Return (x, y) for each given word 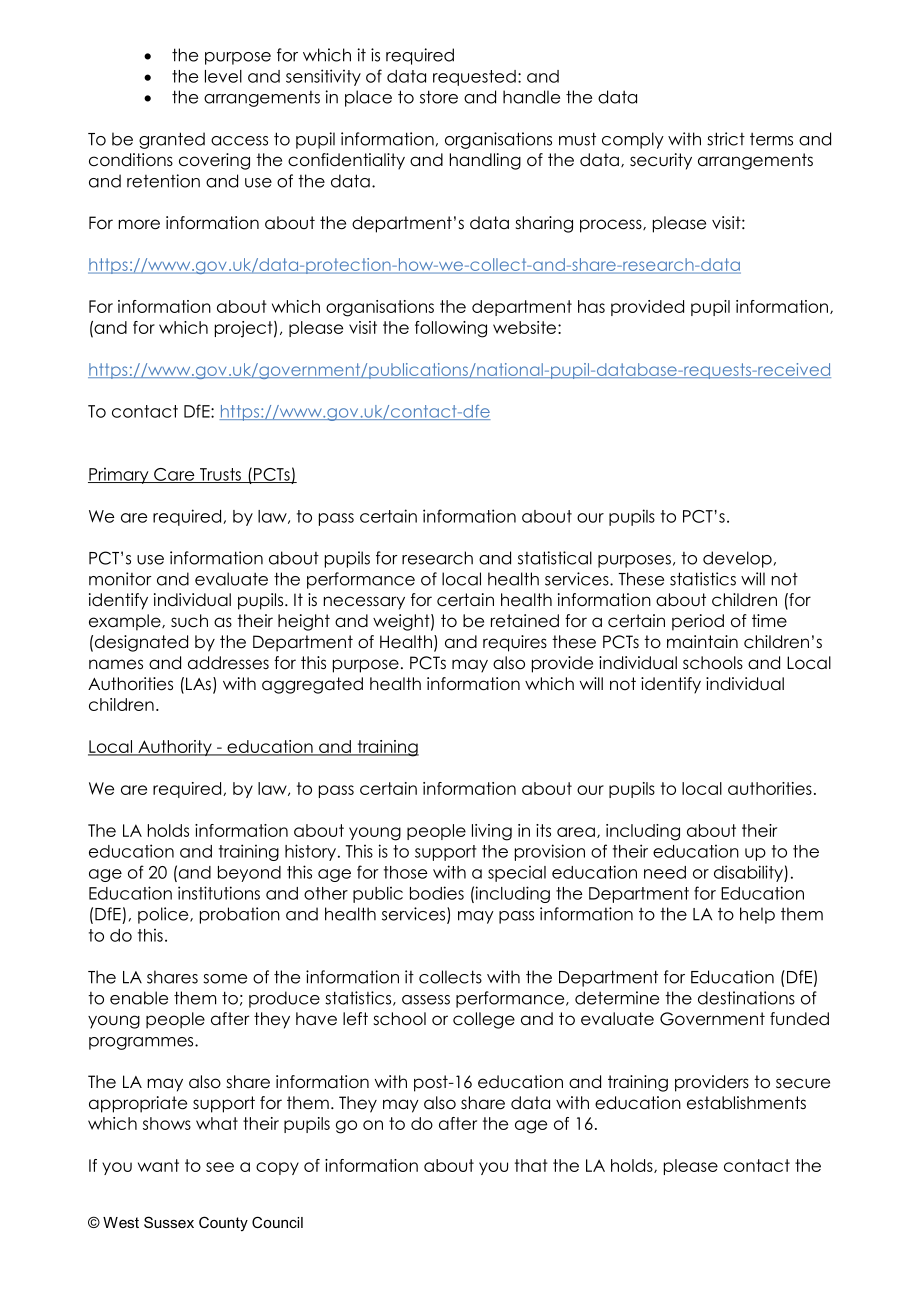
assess (426, 1000)
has (591, 306)
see (220, 1167)
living (492, 832)
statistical (555, 558)
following (451, 329)
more (139, 224)
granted (172, 140)
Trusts (220, 475)
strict (726, 139)
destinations (746, 998)
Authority (175, 748)
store (439, 97)
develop (737, 559)
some (225, 979)
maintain (702, 642)
